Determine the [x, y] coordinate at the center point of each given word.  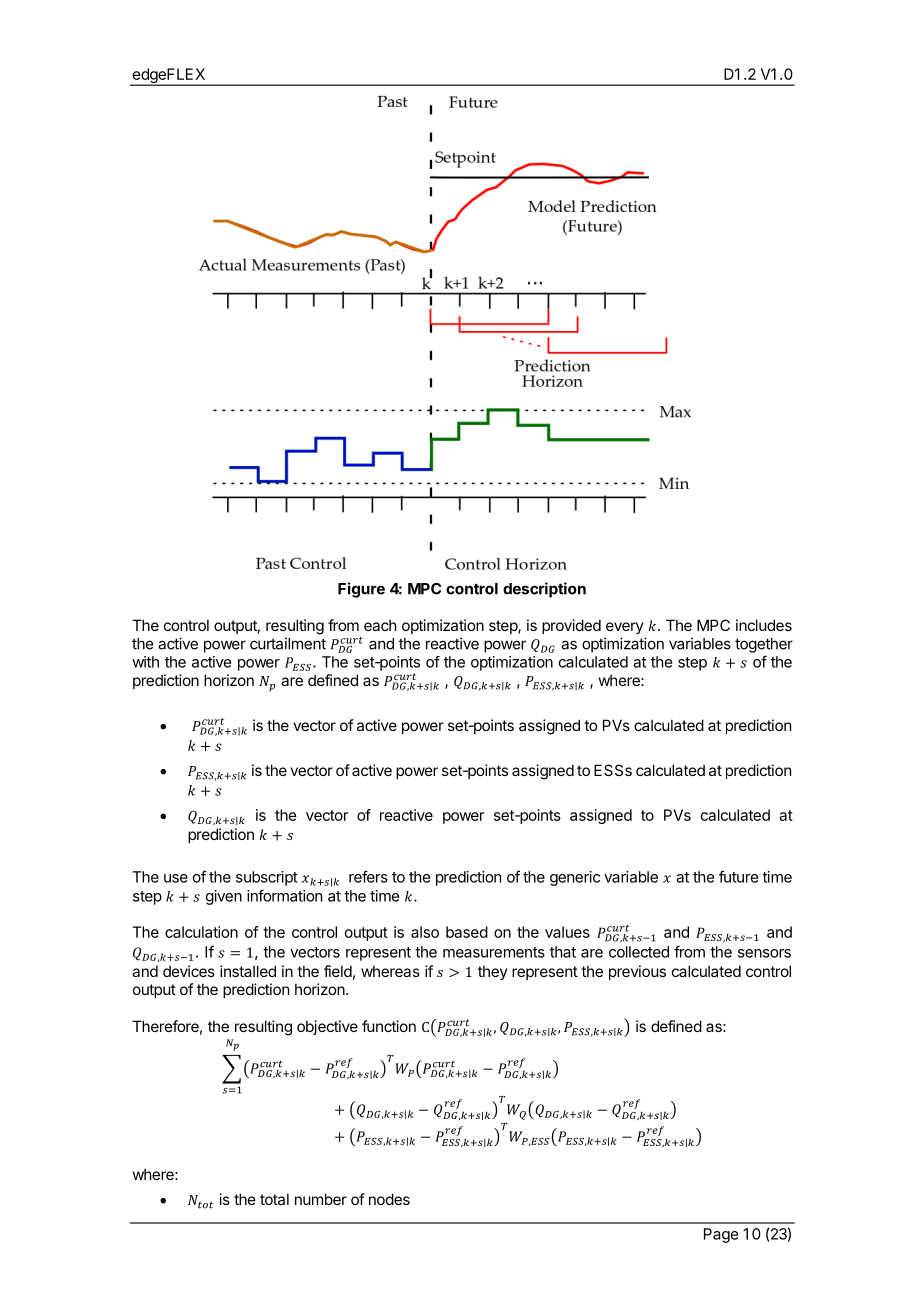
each [380, 625]
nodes [389, 1199]
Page [721, 1235]
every [625, 628]
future [738, 876]
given [224, 897]
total [274, 1199]
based [467, 932]
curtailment [288, 643]
